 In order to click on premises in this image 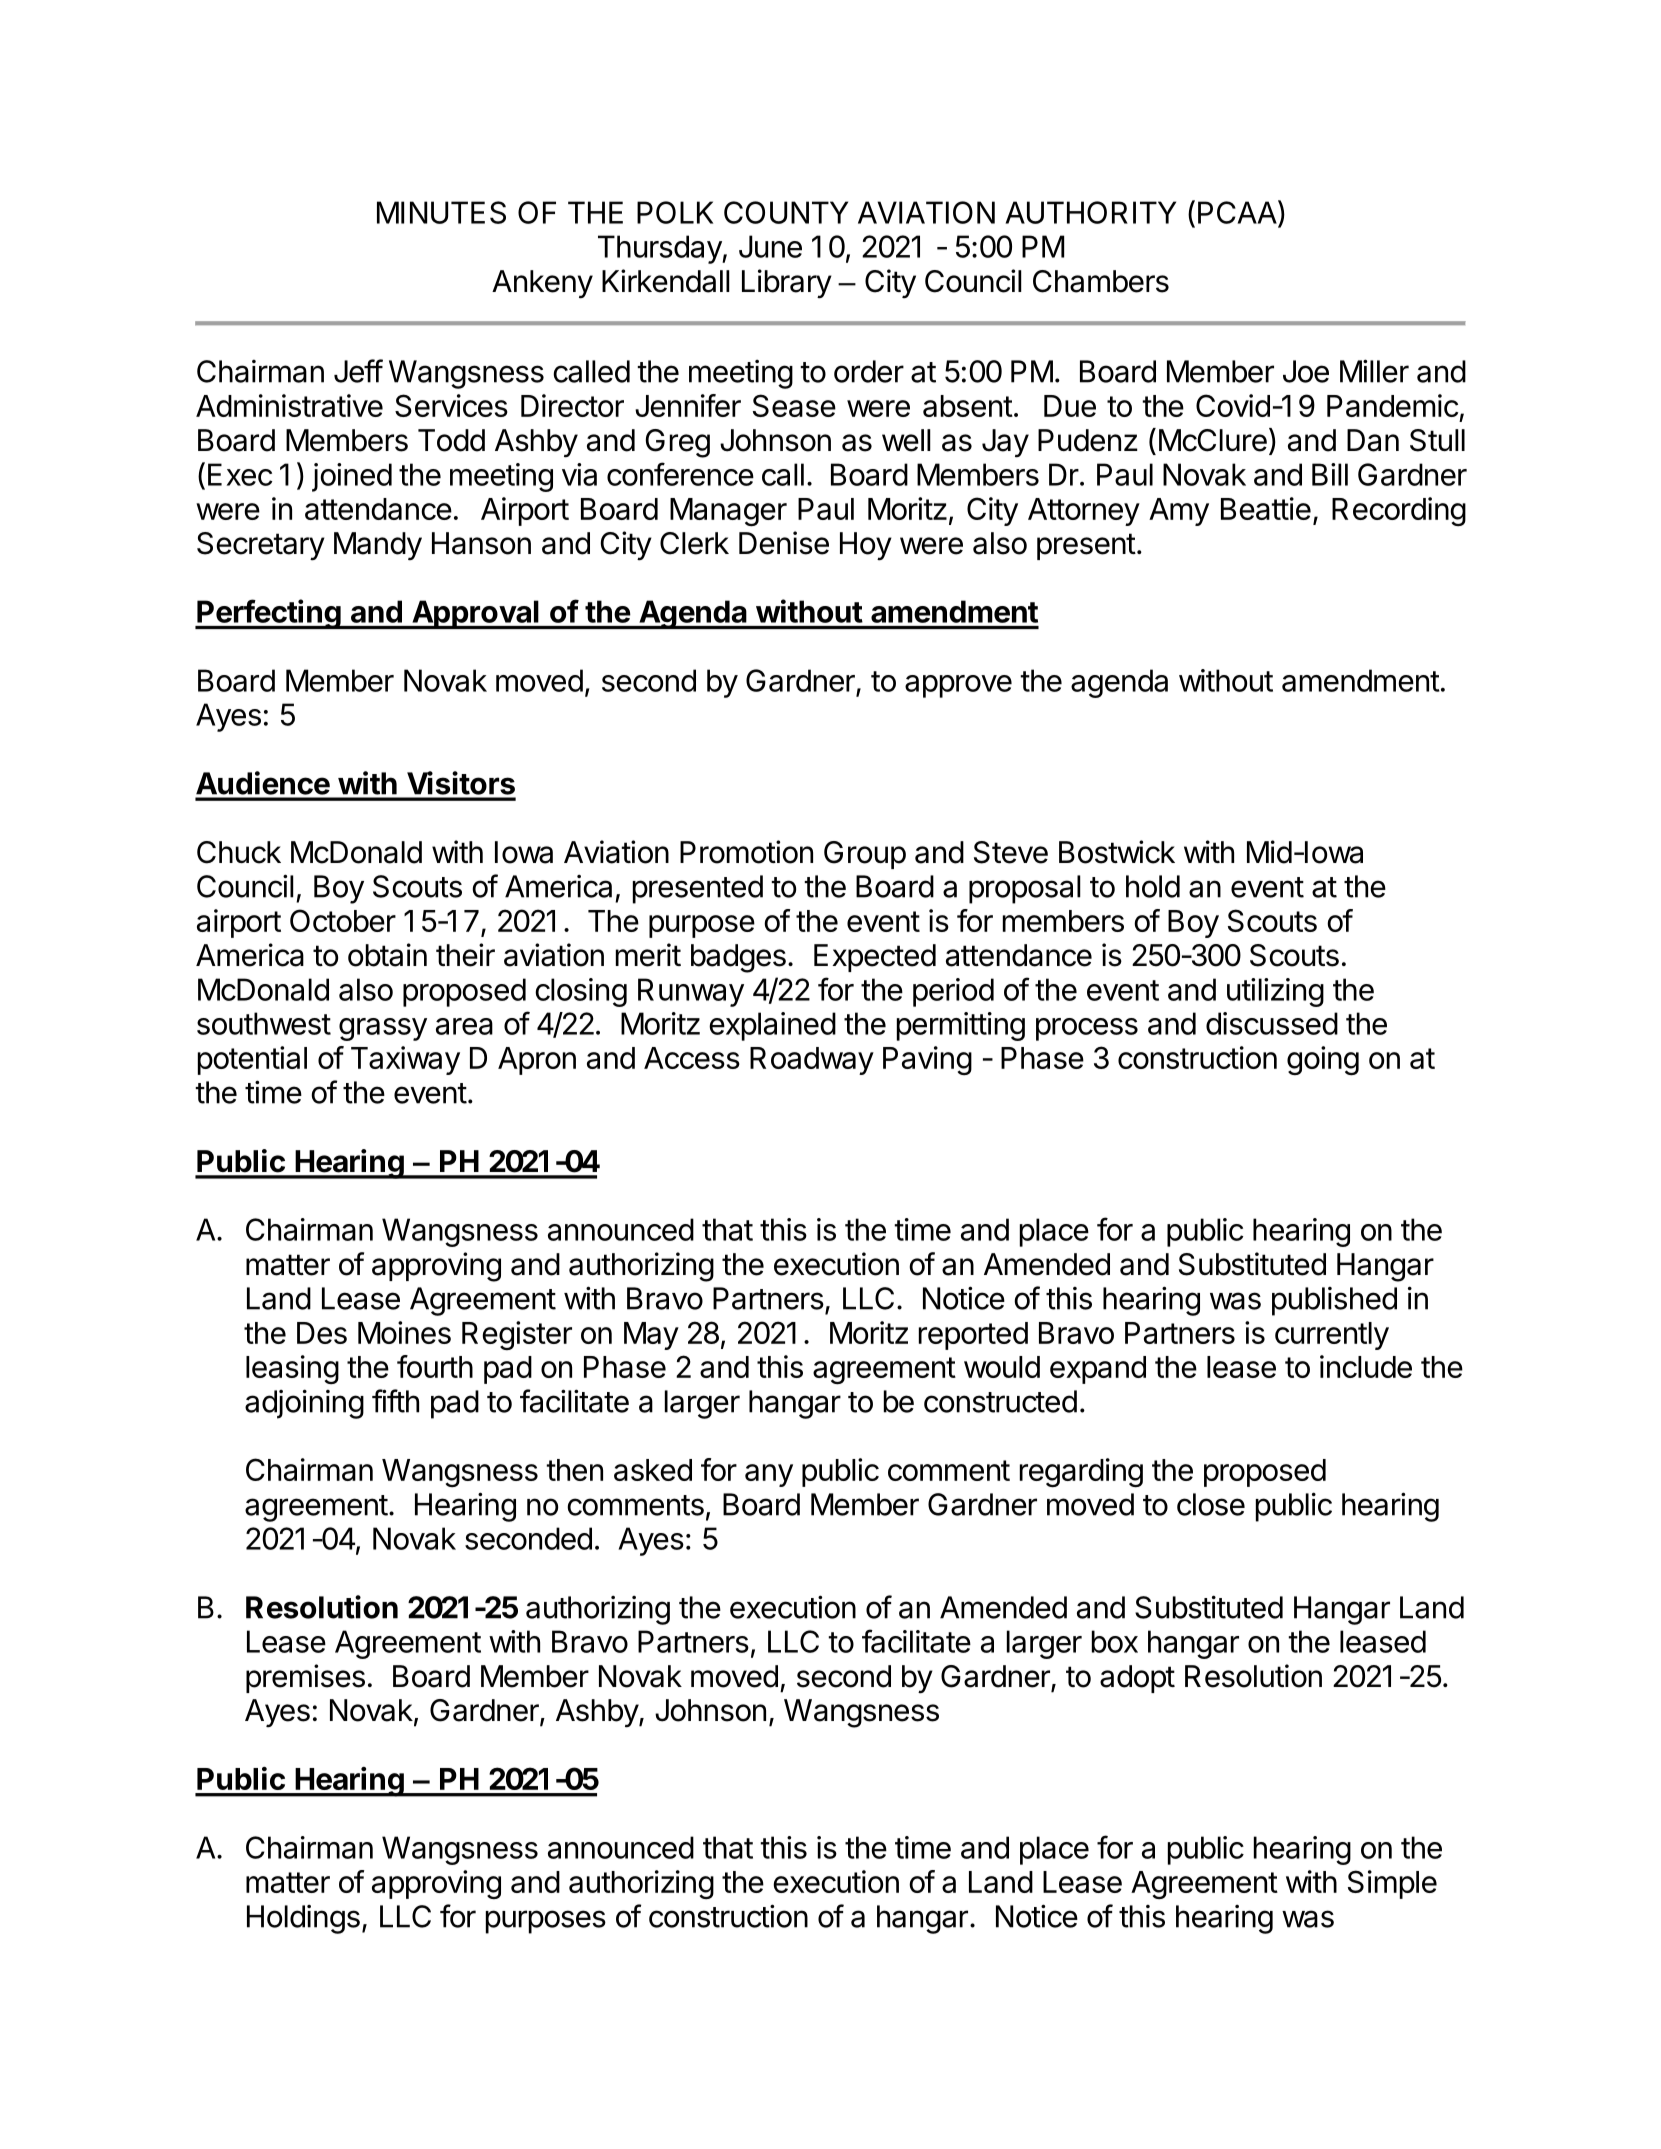, I will do `click(305, 1678)`.
